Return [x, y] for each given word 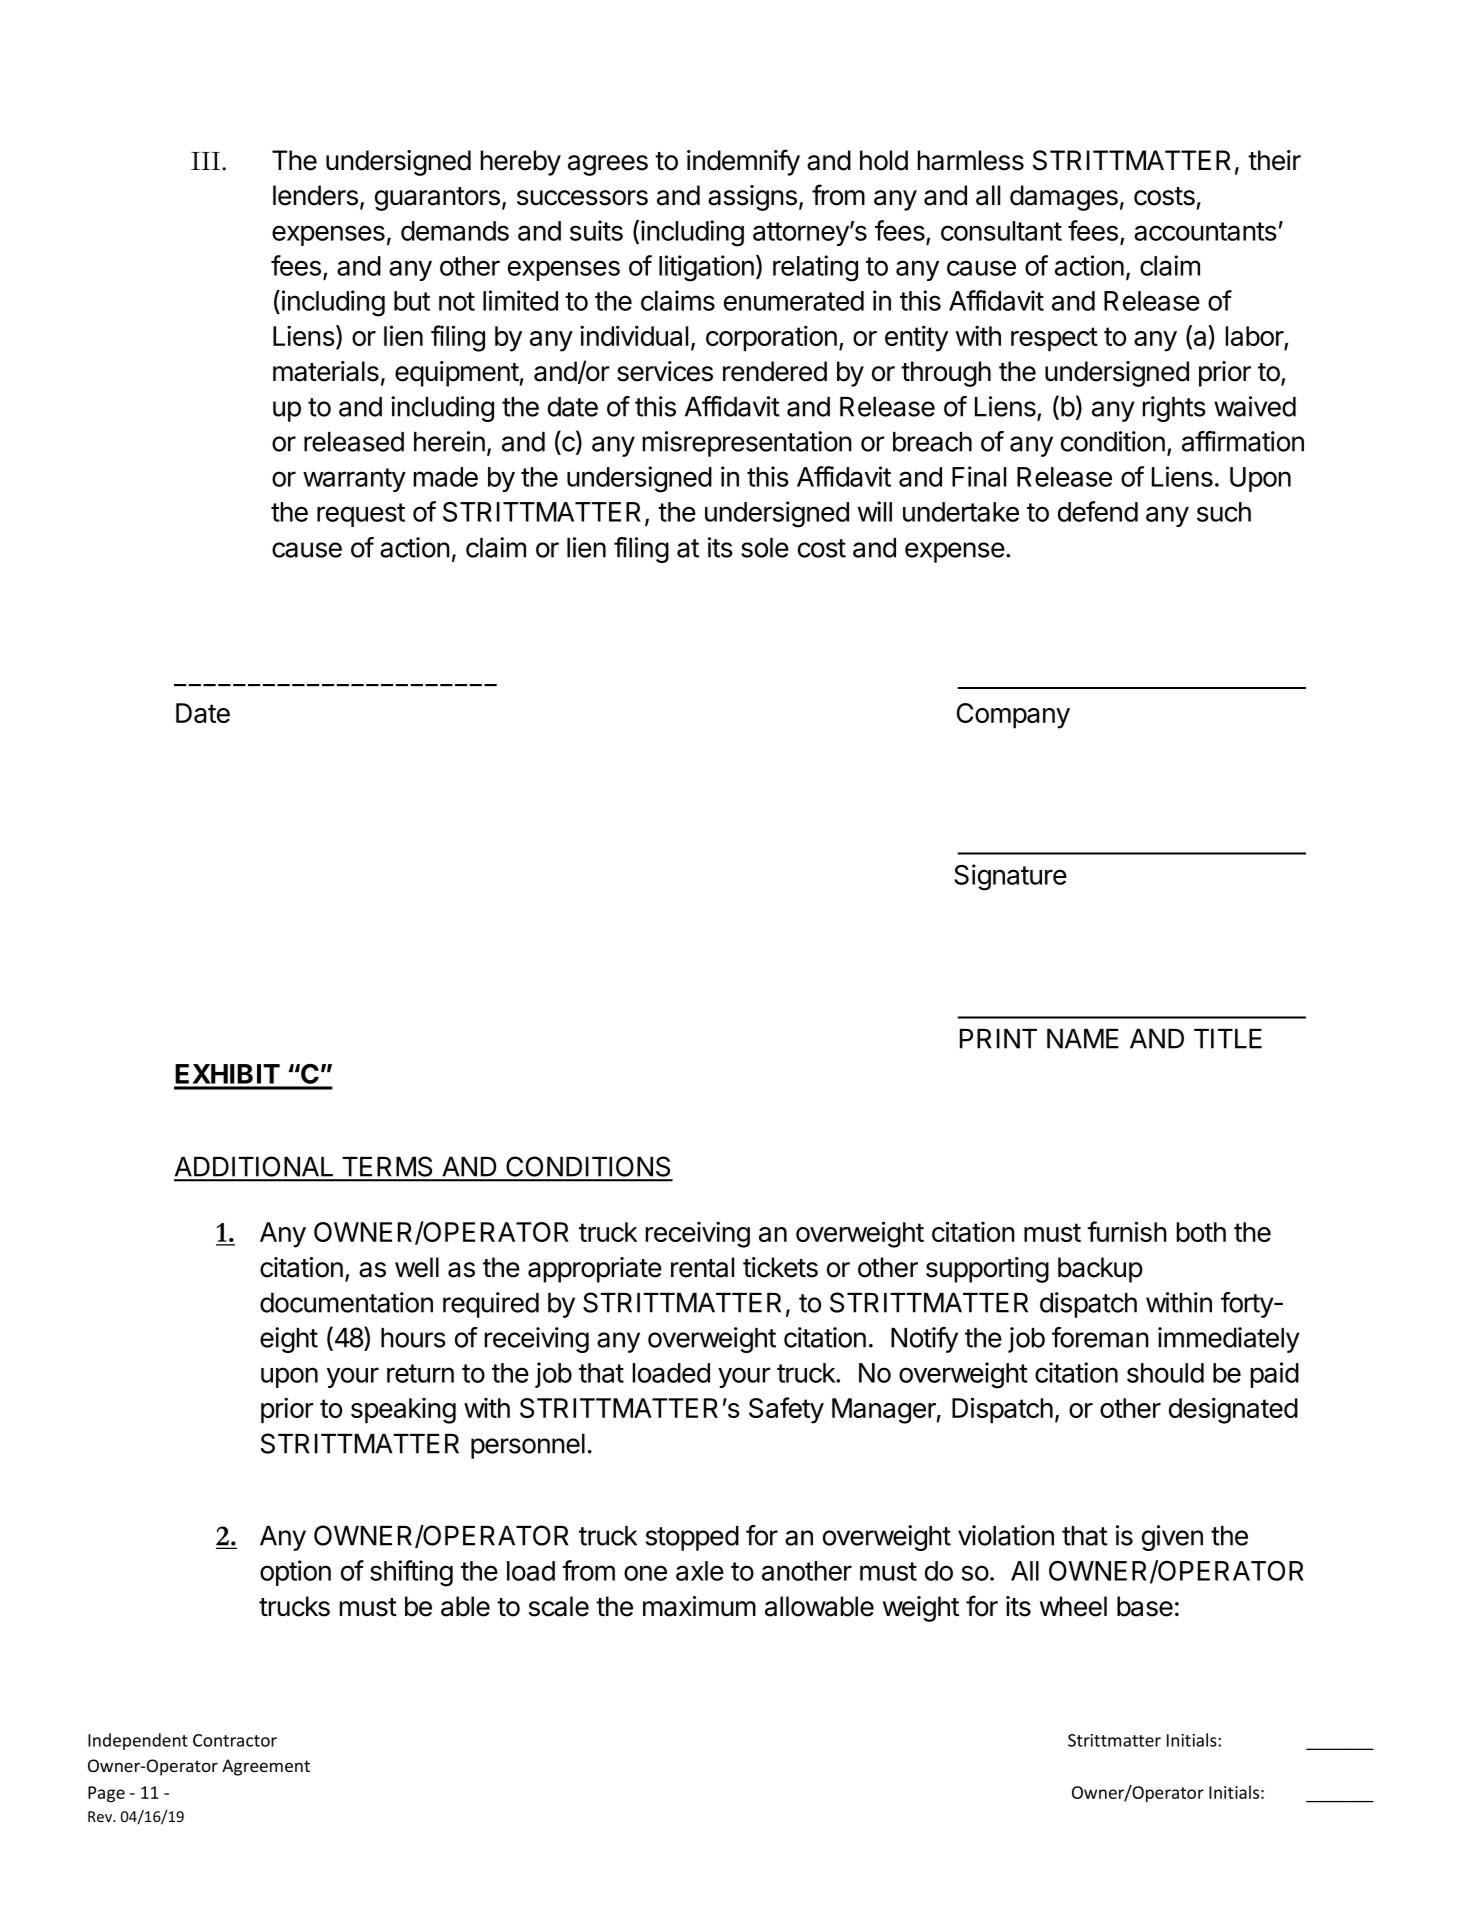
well [417, 1267]
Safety [786, 1410]
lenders [315, 195]
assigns [752, 198]
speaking [403, 1411]
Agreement [266, 1767]
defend [1098, 511]
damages [1064, 198]
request [361, 515]
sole [765, 548]
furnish [1127, 1231]
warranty [354, 480]
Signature [1010, 877]
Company [1013, 716]
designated [1233, 1410]
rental [702, 1267]
